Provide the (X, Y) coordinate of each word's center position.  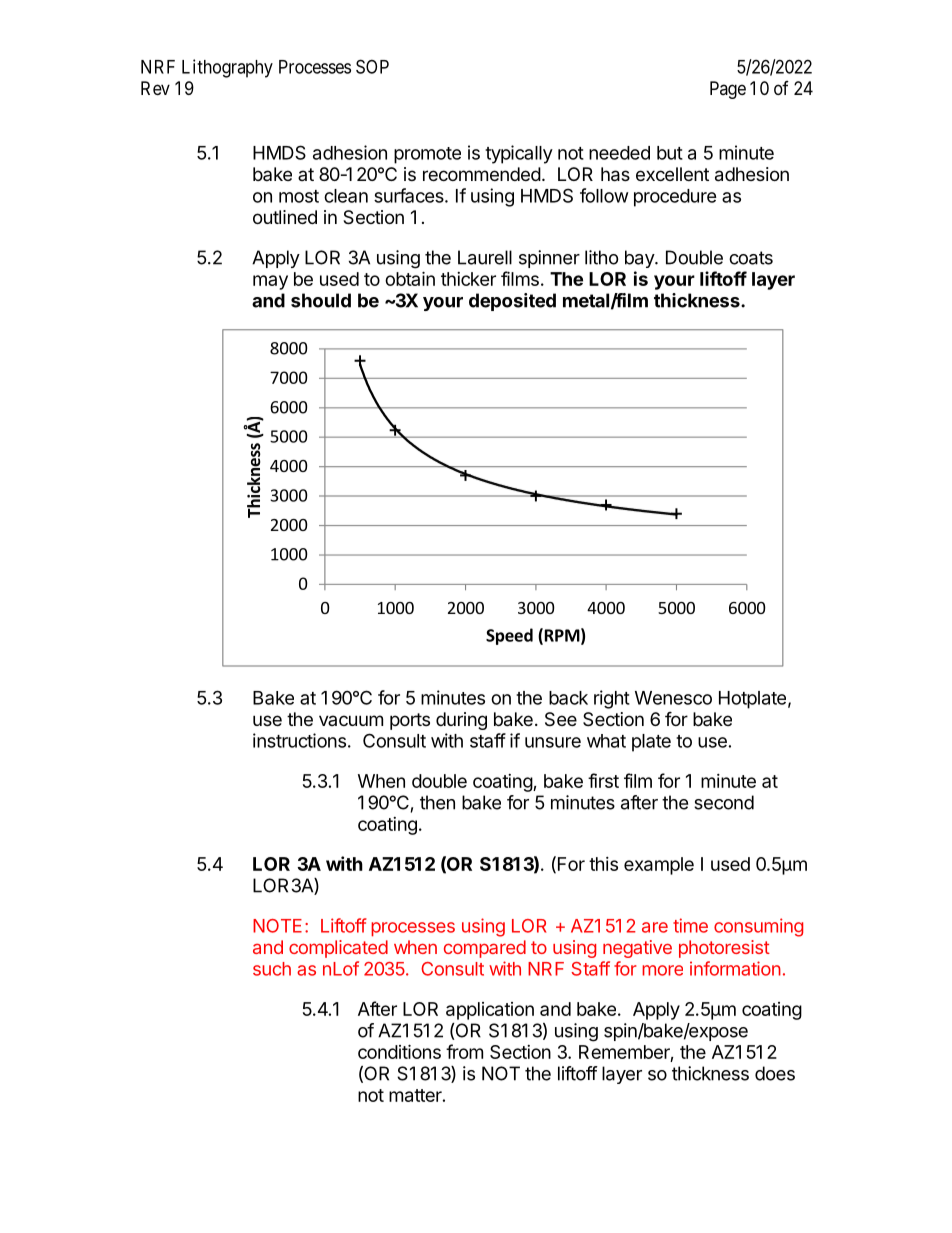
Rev (155, 88)
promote (427, 155)
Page (728, 90)
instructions (299, 740)
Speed (509, 636)
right (612, 699)
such (272, 969)
